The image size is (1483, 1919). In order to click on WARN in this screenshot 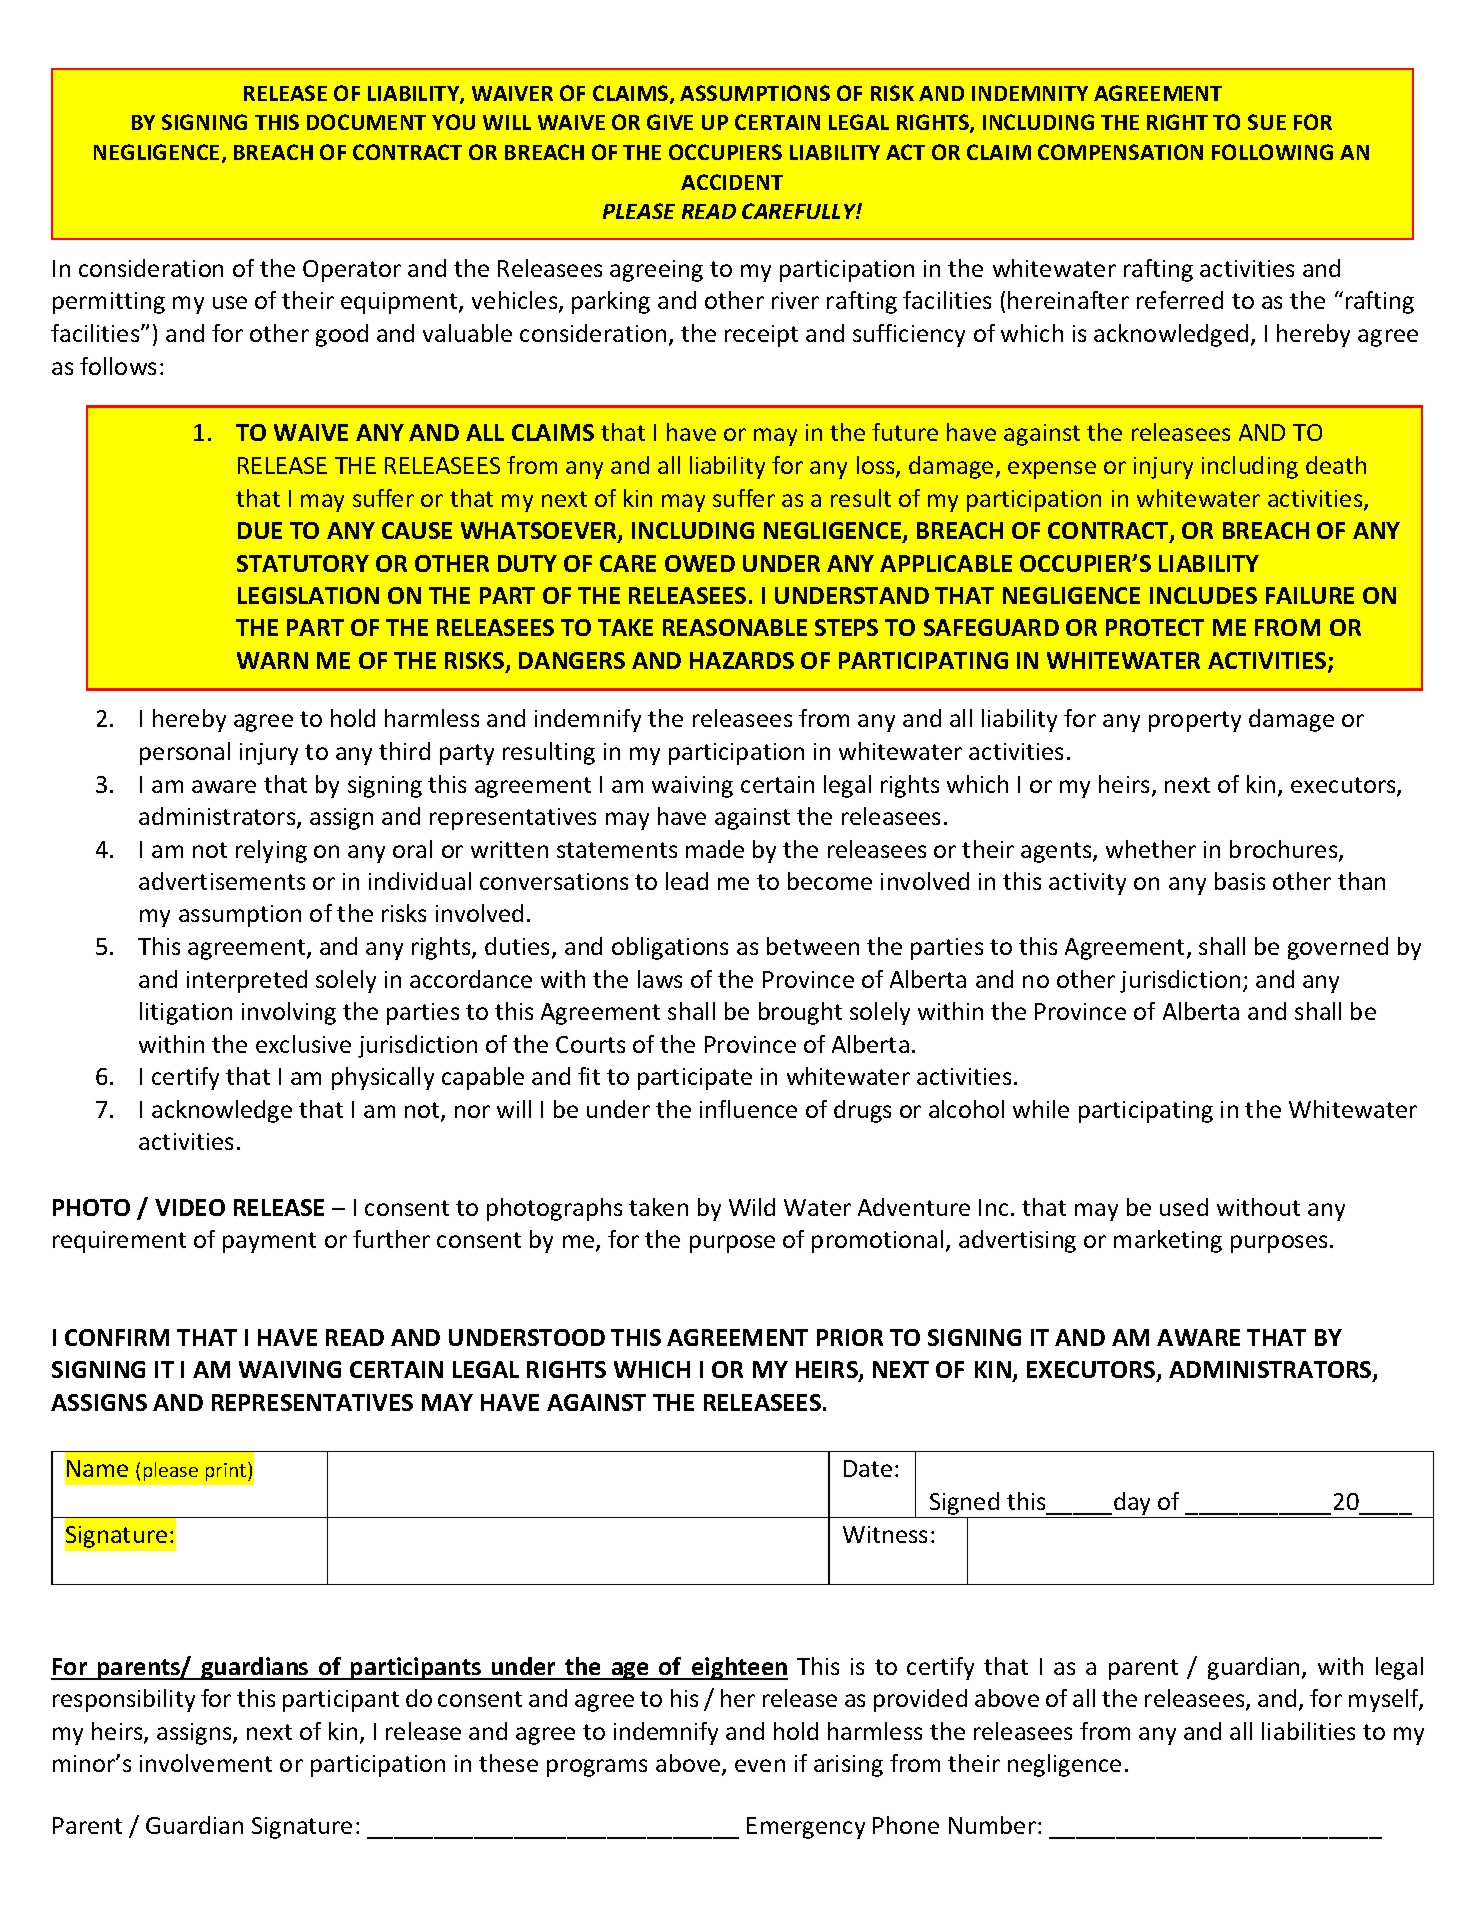, I will do `click(272, 660)`.
